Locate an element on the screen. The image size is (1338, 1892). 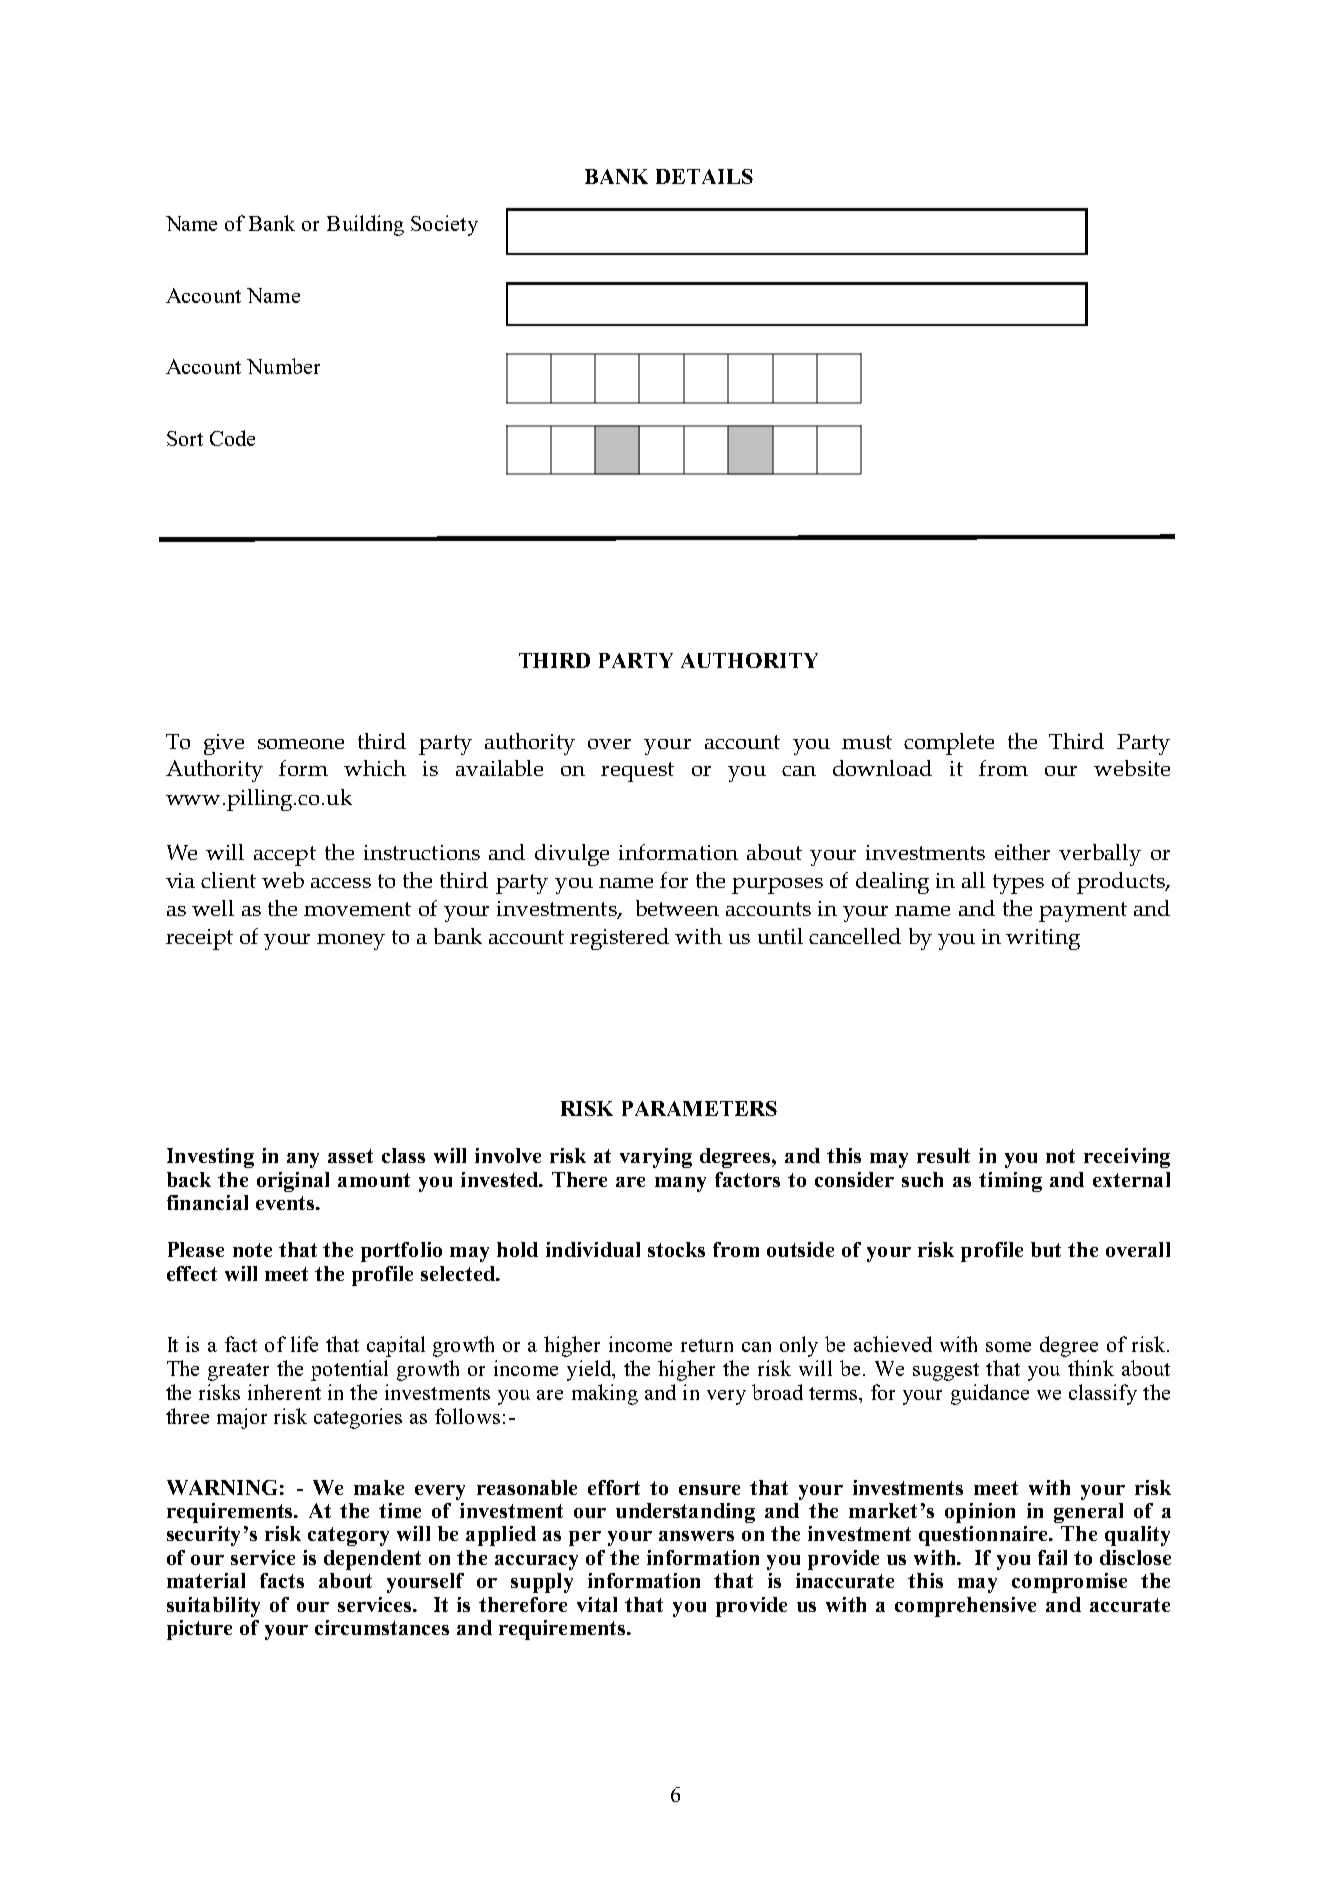
Building is located at coordinates (365, 225).
